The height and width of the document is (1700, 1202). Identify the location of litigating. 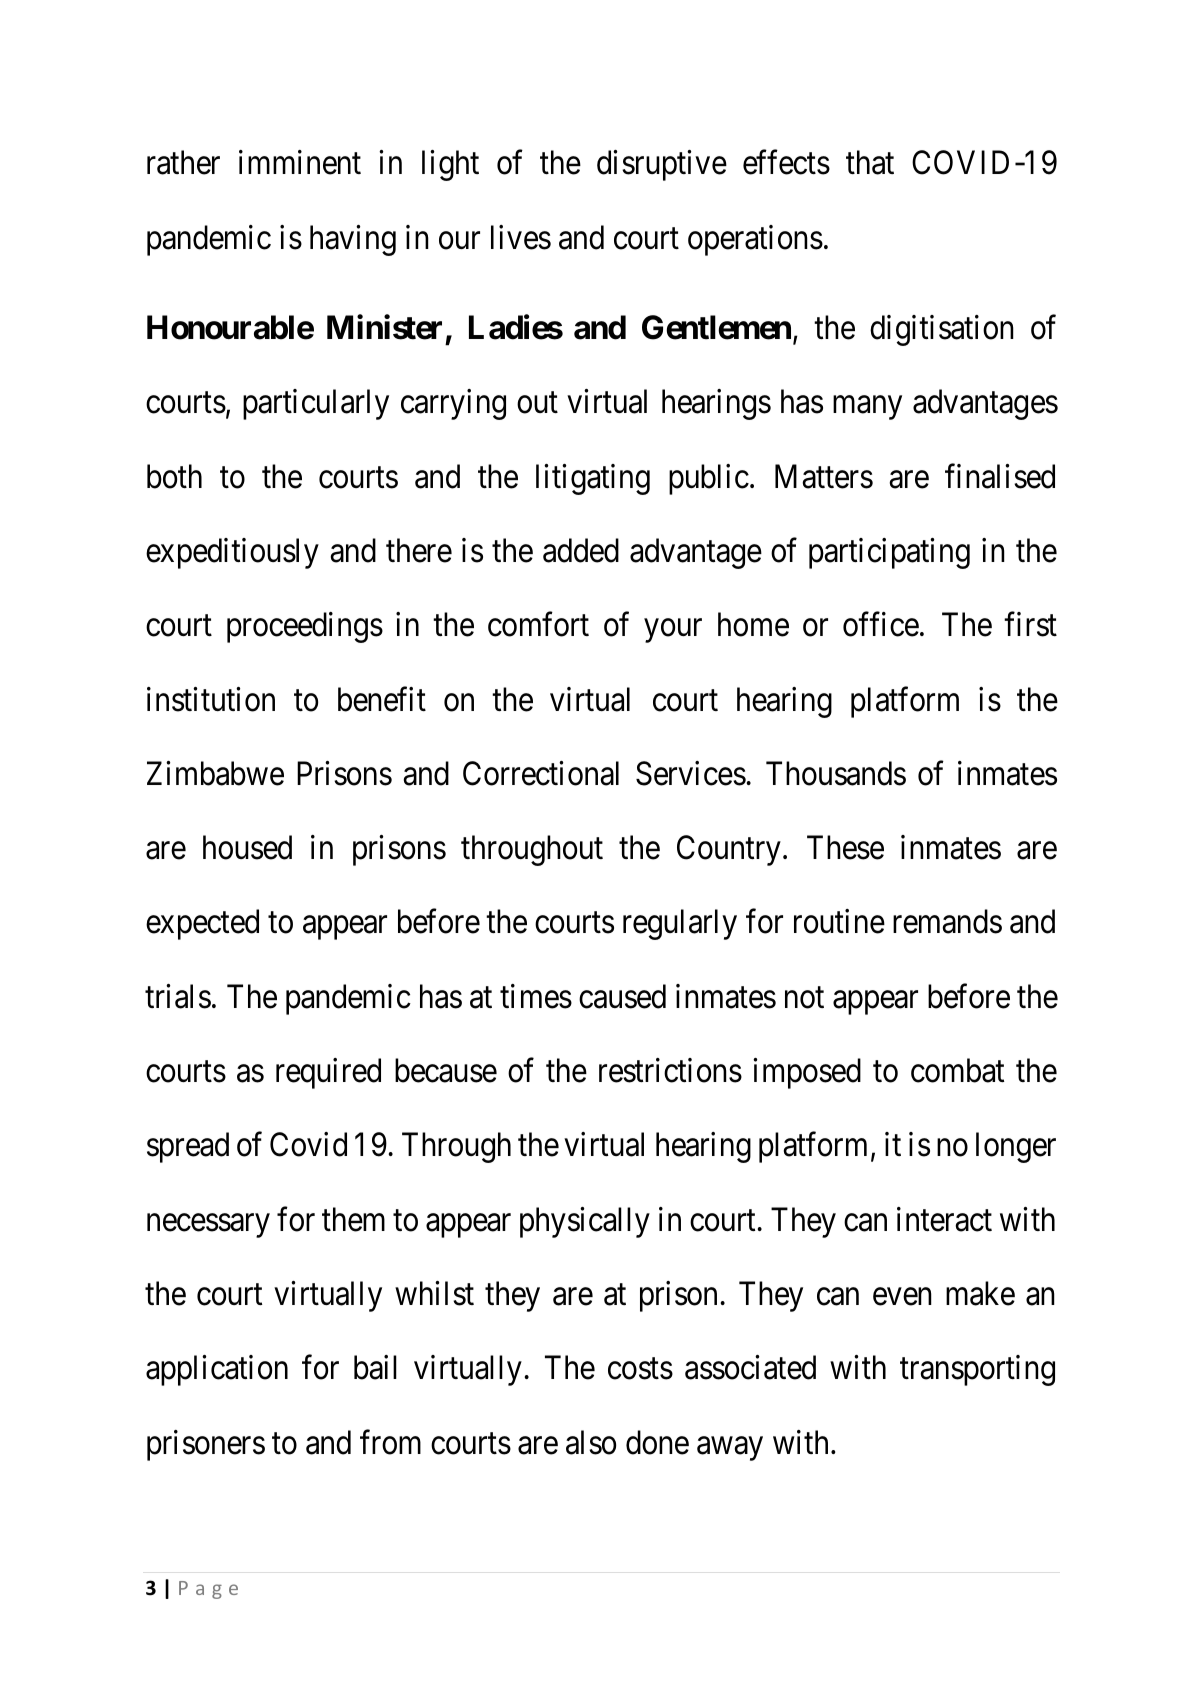
(593, 479).
